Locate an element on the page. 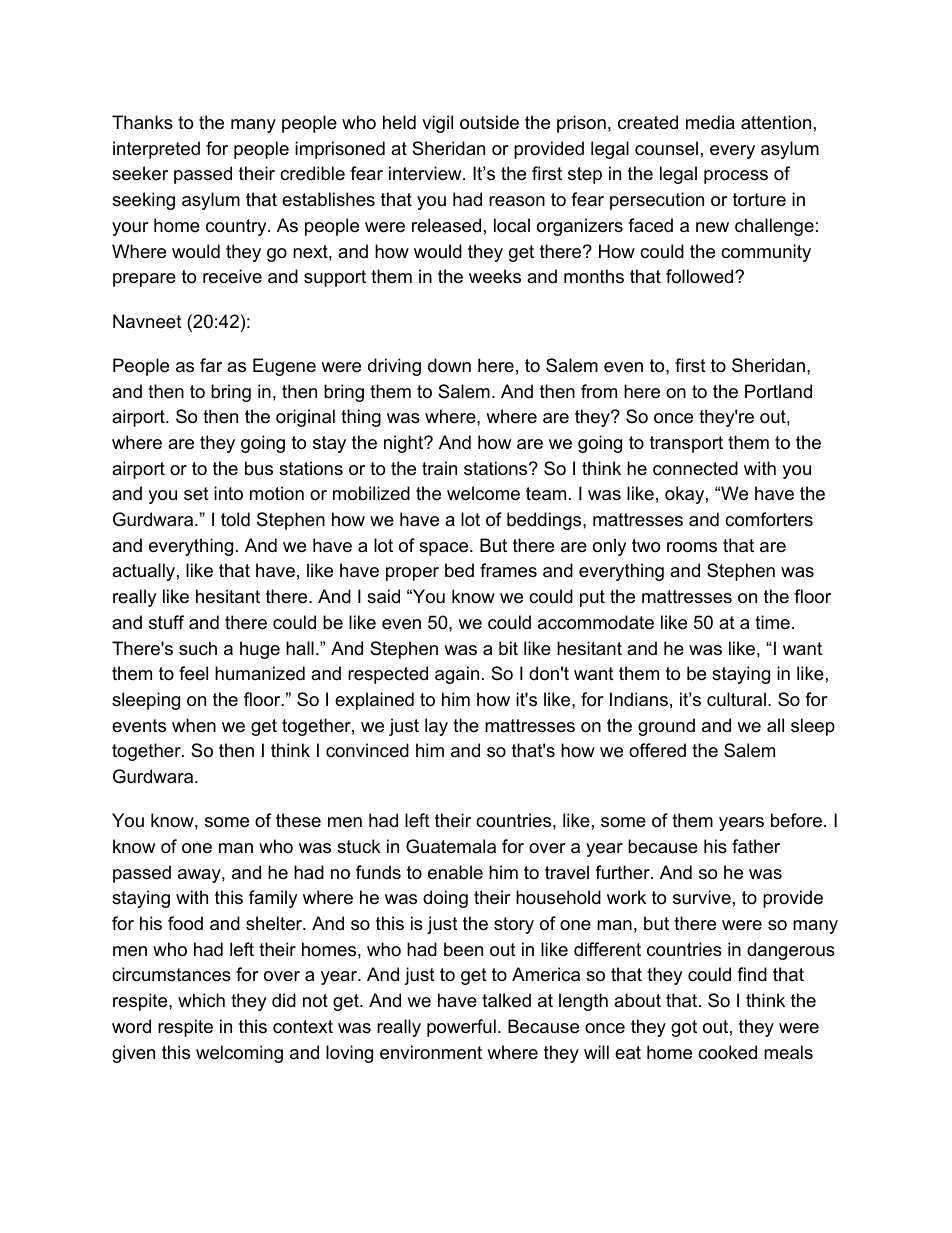 This image has height=1233, width=952. transport is located at coordinates (686, 444).
